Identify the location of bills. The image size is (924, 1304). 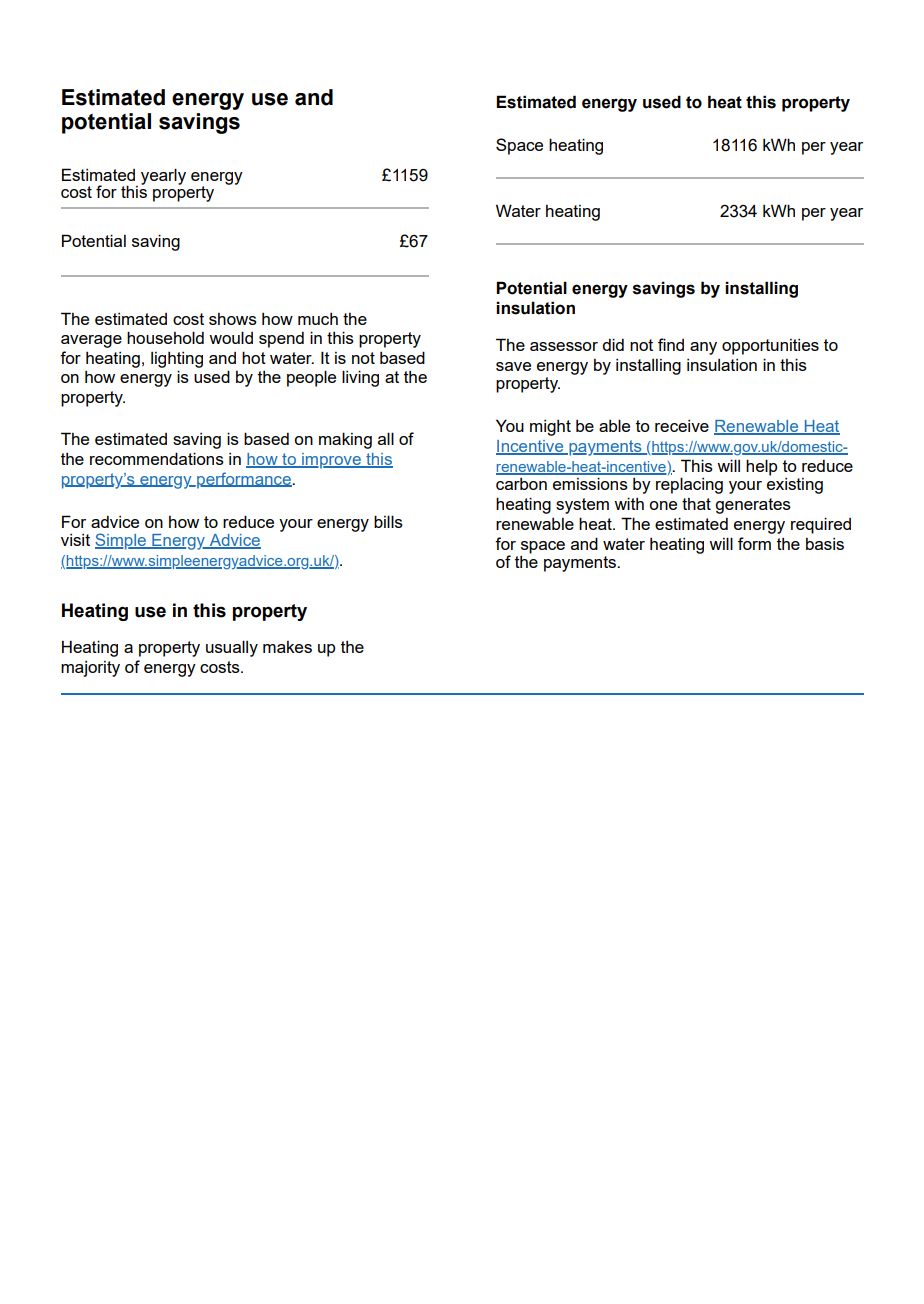
(388, 521).
